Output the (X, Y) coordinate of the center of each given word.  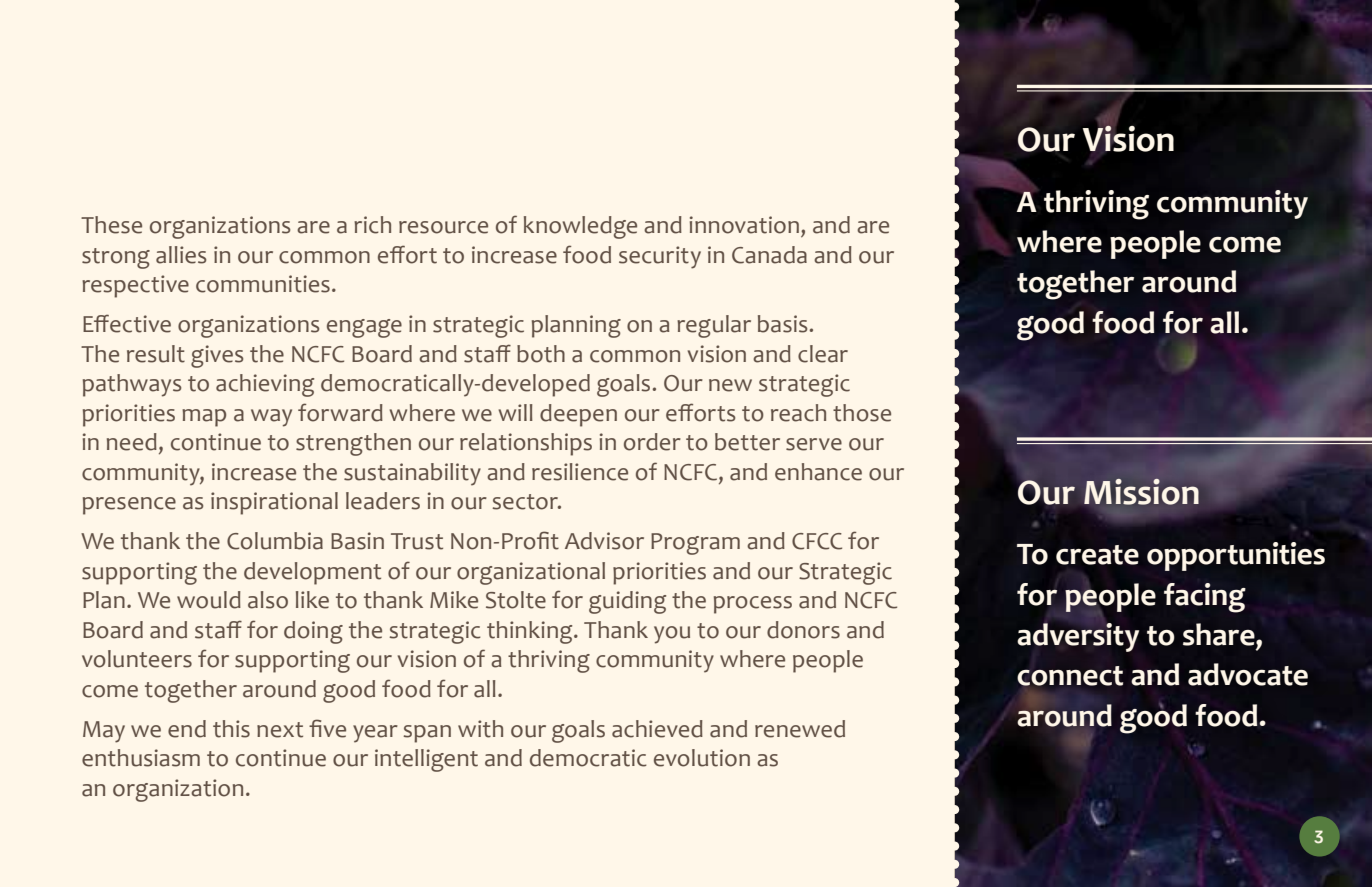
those (862, 413)
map (204, 418)
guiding (627, 602)
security (660, 257)
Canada (769, 255)
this (231, 729)
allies (181, 255)
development (312, 573)
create (1097, 555)
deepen (578, 415)
